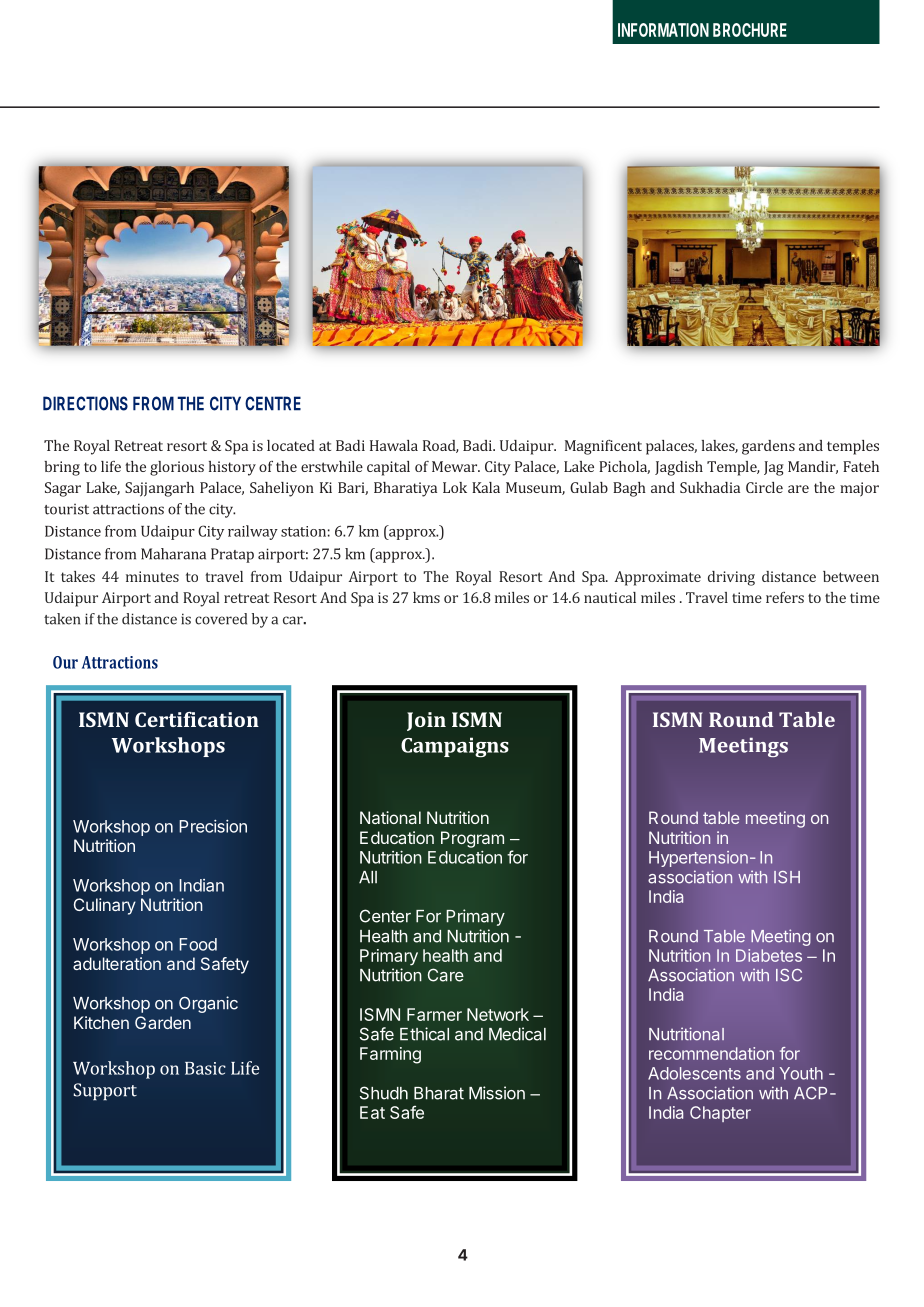  I want to click on Ethical, so click(424, 1034).
